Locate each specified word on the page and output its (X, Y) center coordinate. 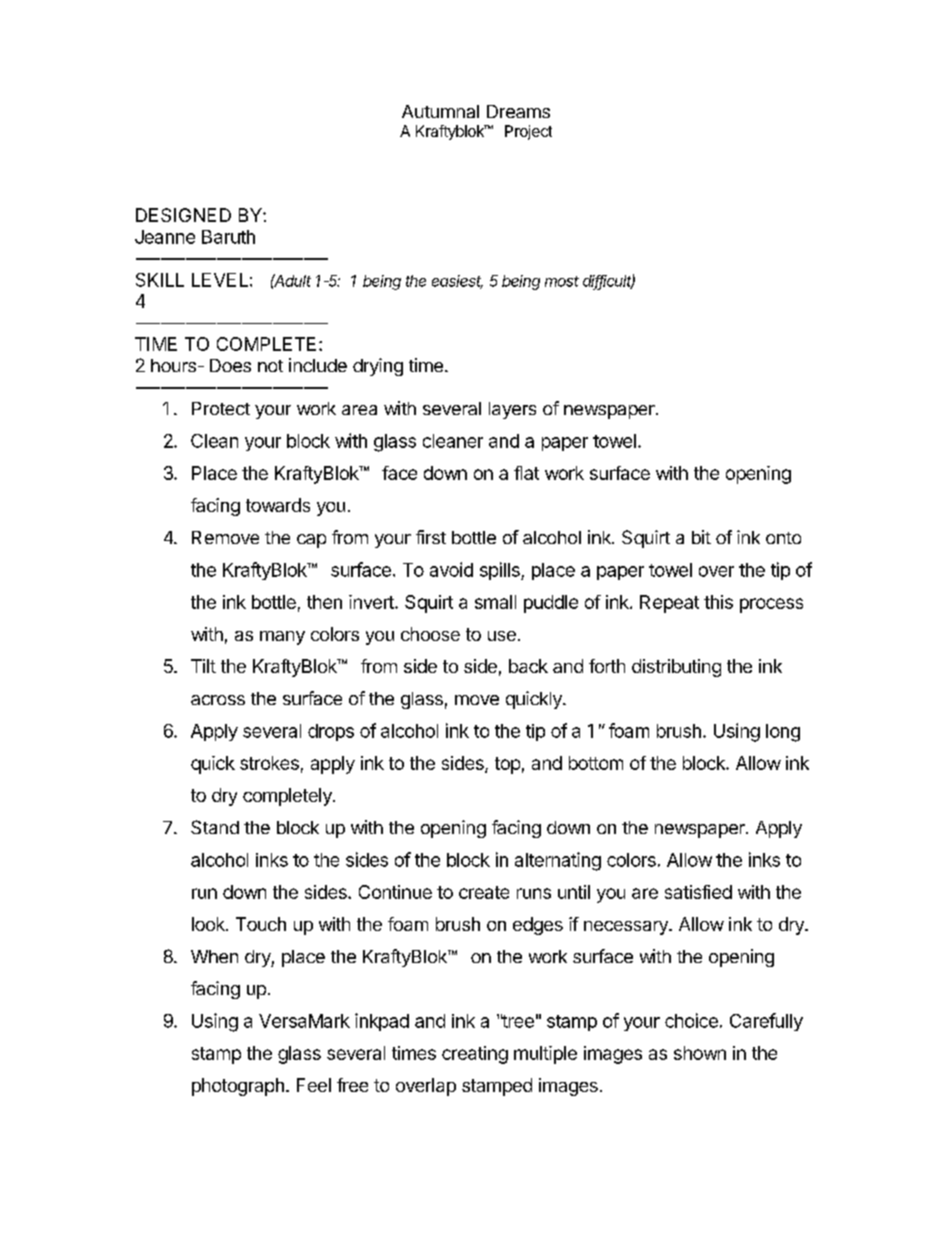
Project (528, 132)
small (495, 602)
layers (512, 410)
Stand (215, 827)
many (282, 638)
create (484, 892)
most (562, 281)
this (718, 602)
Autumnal (440, 111)
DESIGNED (183, 215)
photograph (238, 1087)
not (270, 366)
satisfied (698, 892)
